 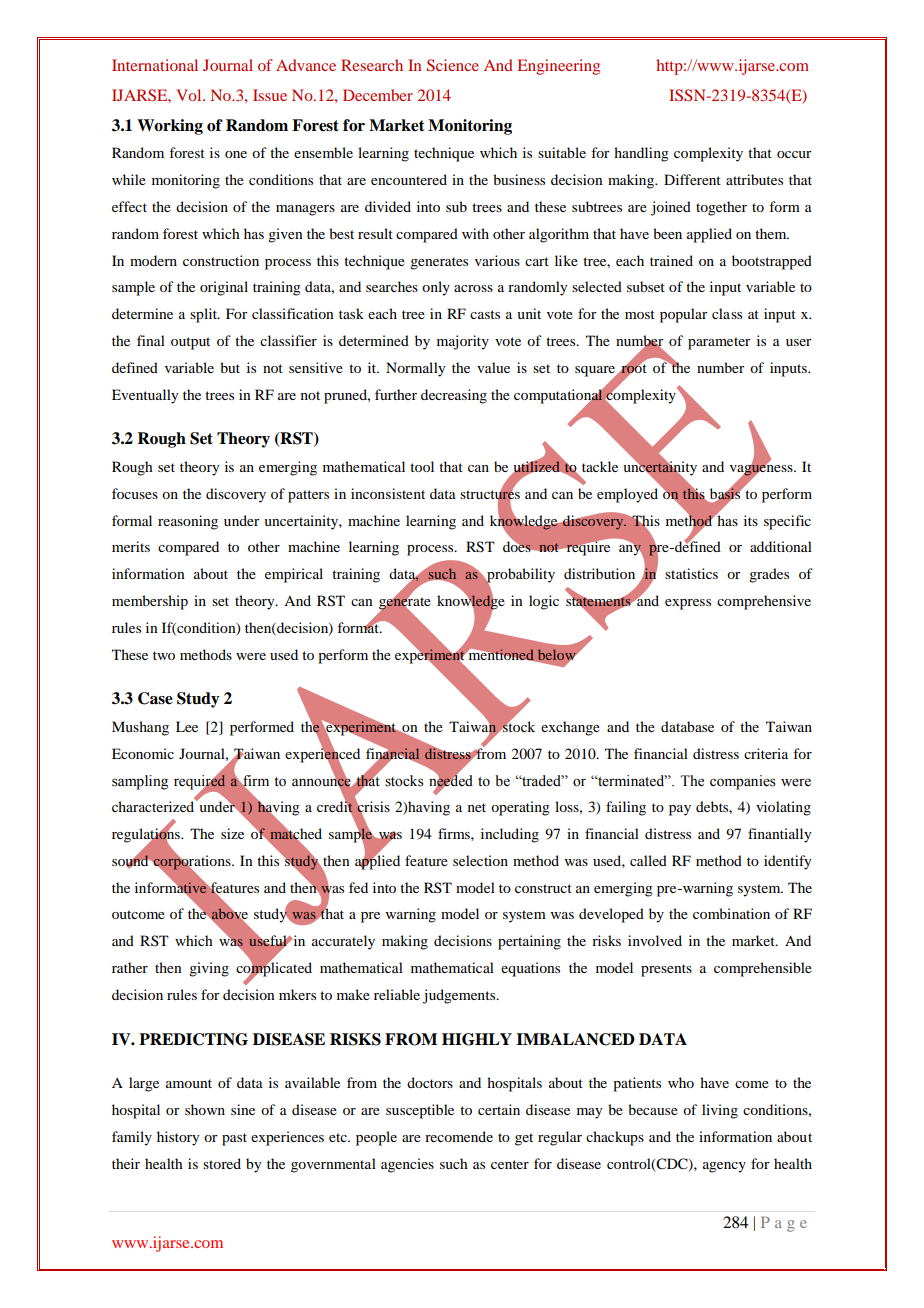 I want to click on living, so click(x=720, y=1111).
